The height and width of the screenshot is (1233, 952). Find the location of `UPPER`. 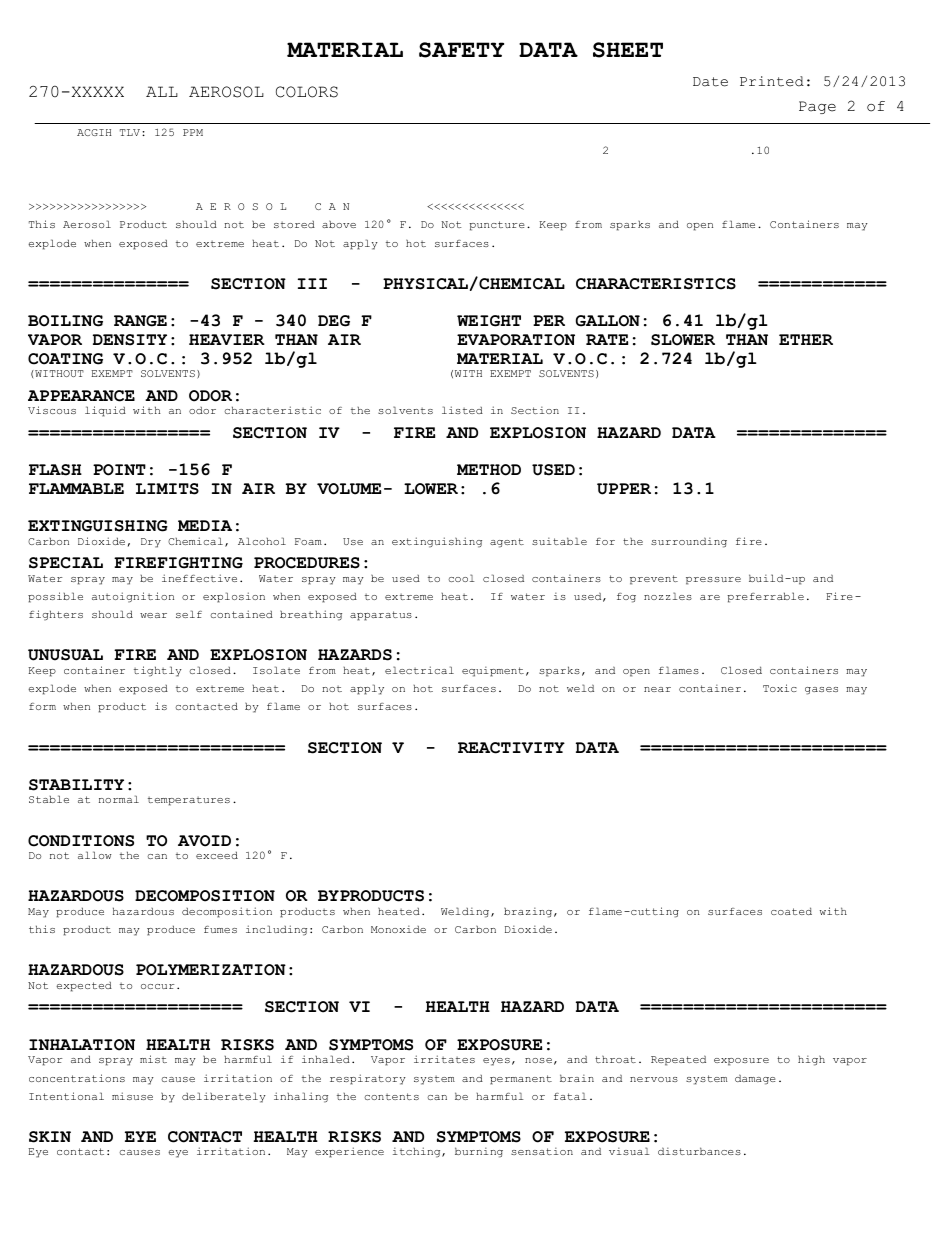

UPPER is located at coordinates (624, 489).
